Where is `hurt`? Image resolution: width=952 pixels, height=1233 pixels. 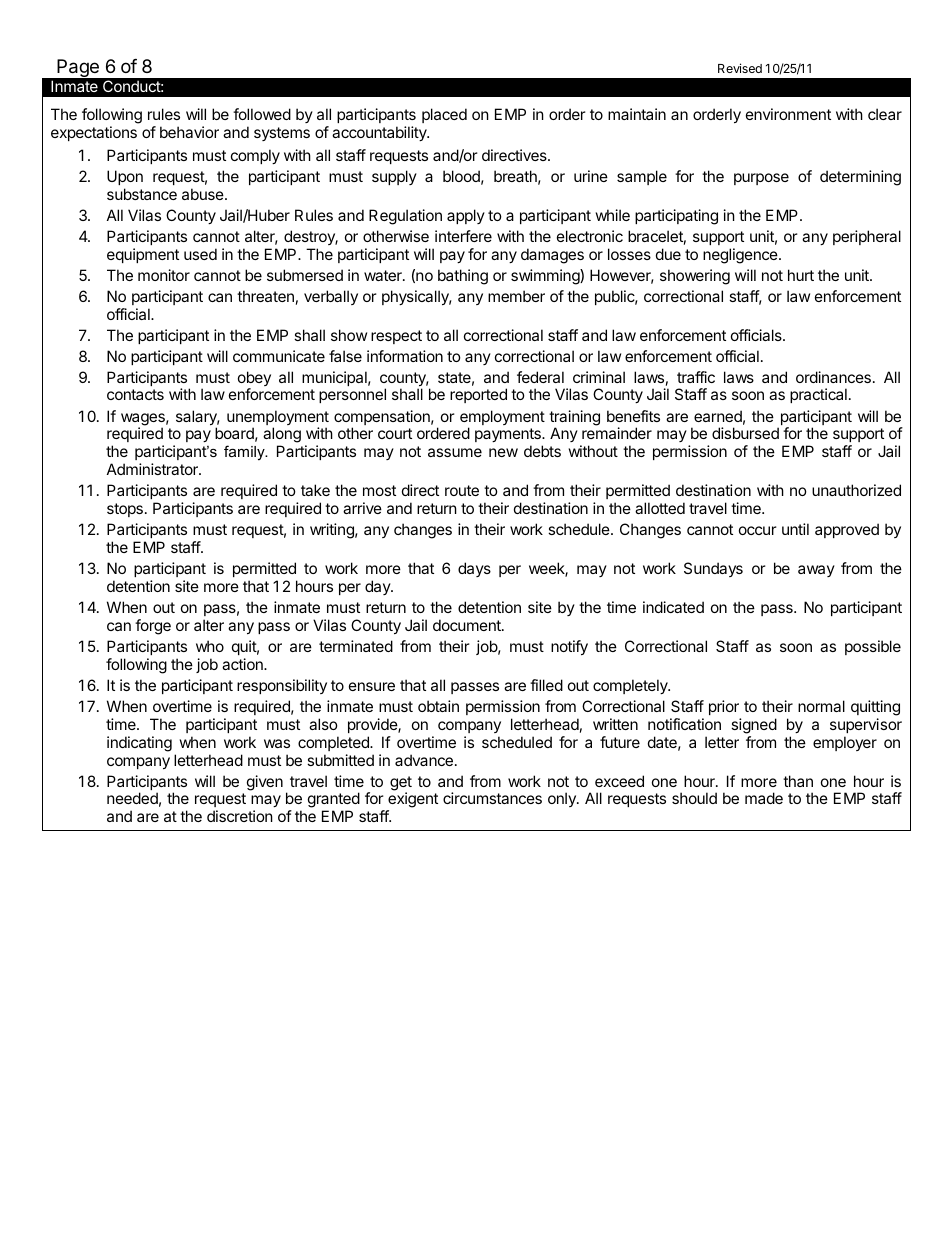 hurt is located at coordinates (801, 275).
